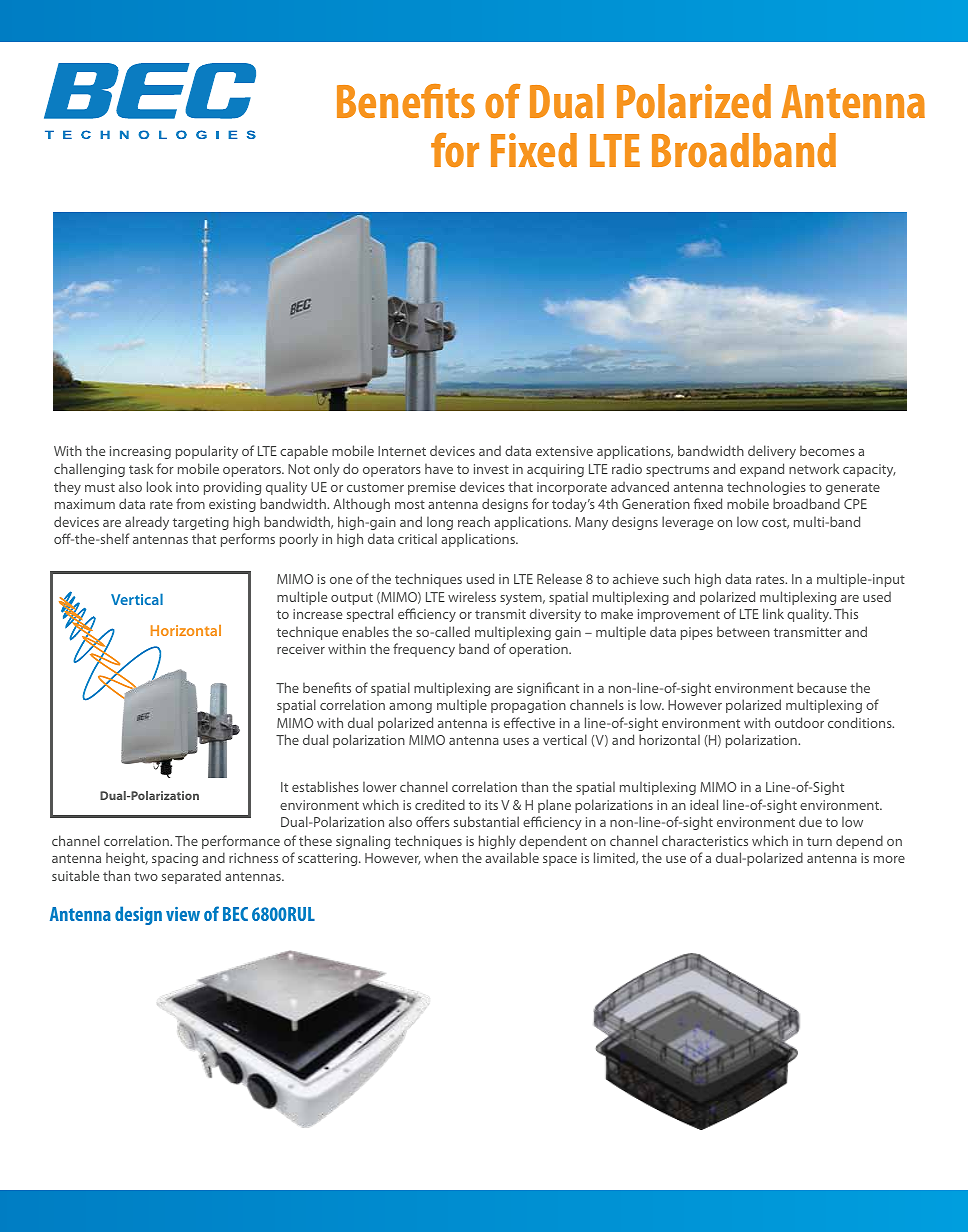 Image resolution: width=968 pixels, height=1232 pixels. Describe the element at coordinates (822, 687) in the screenshot. I see `because` at that location.
